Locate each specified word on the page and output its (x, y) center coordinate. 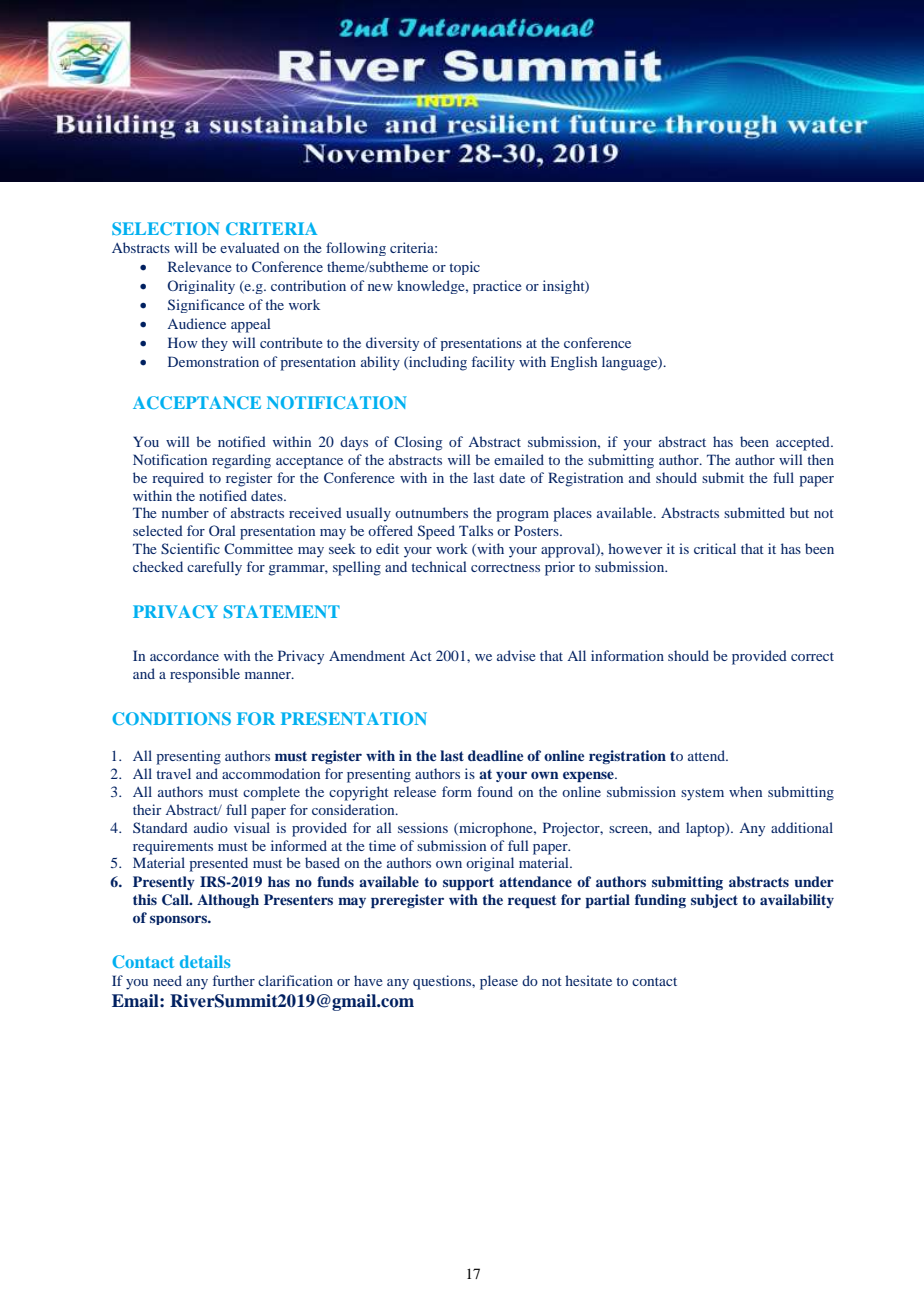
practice (497, 287)
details (205, 961)
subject (714, 901)
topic (464, 268)
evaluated (250, 247)
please (499, 982)
